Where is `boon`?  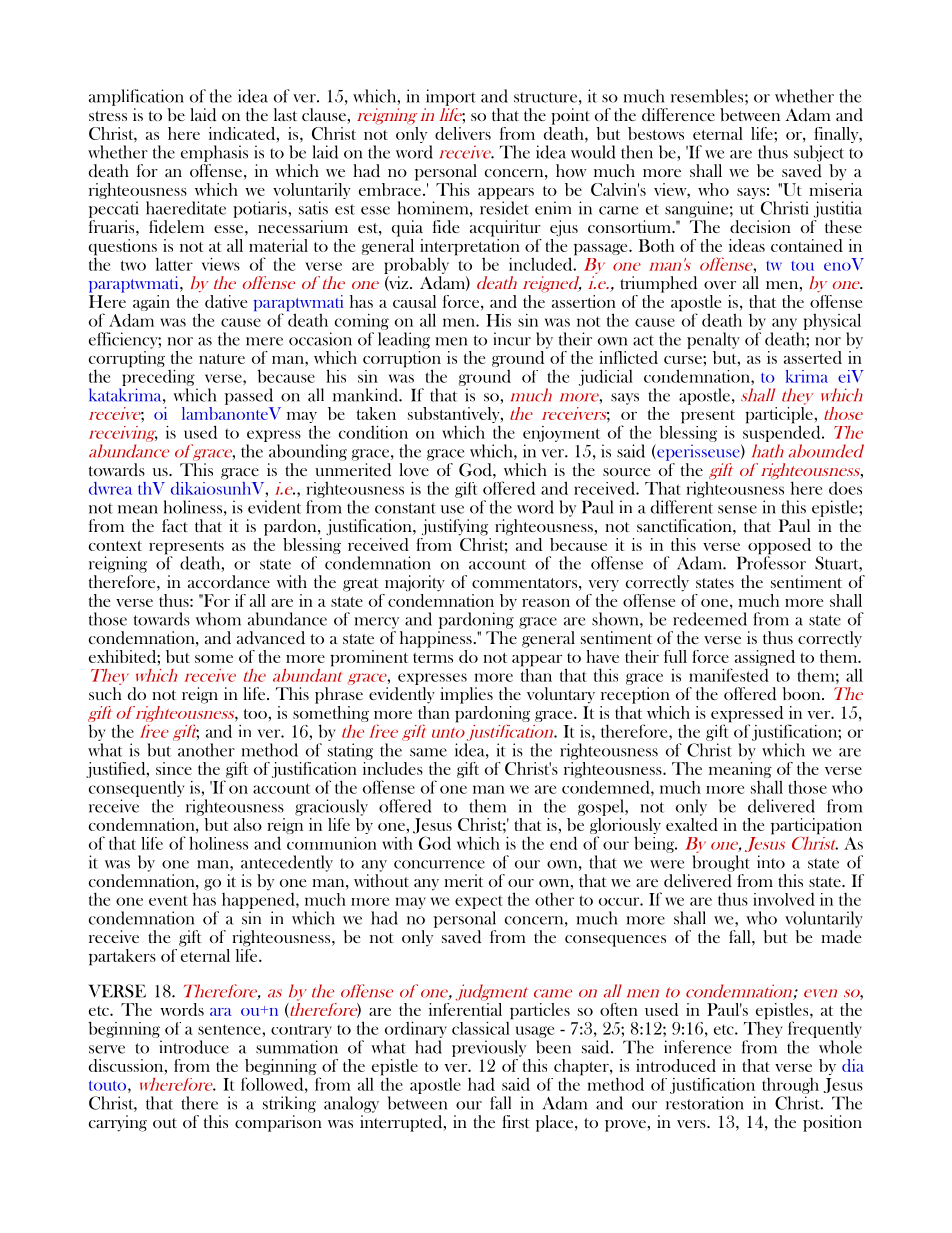
boon is located at coordinates (802, 693).
